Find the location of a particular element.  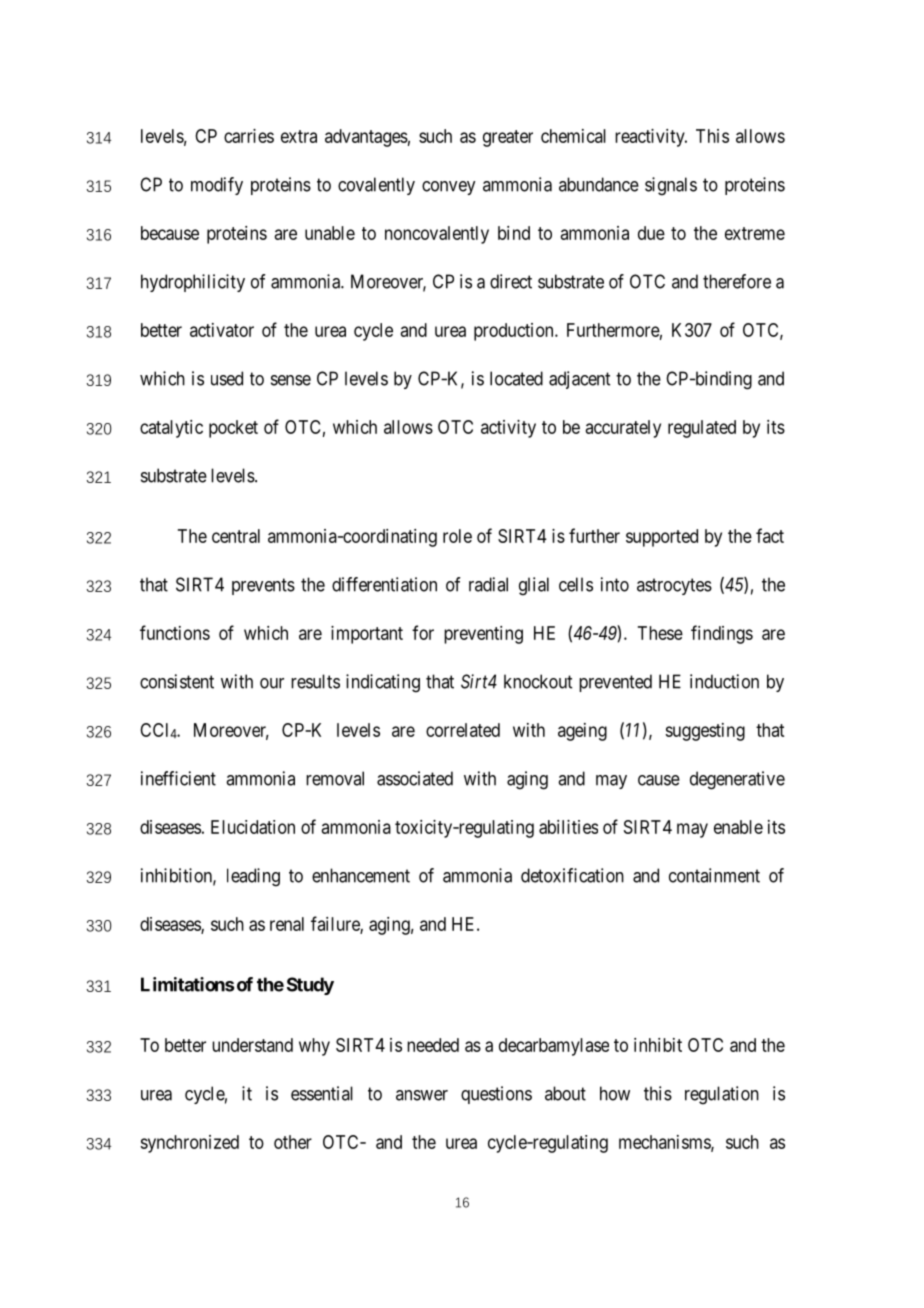

convey is located at coordinates (448, 188).
